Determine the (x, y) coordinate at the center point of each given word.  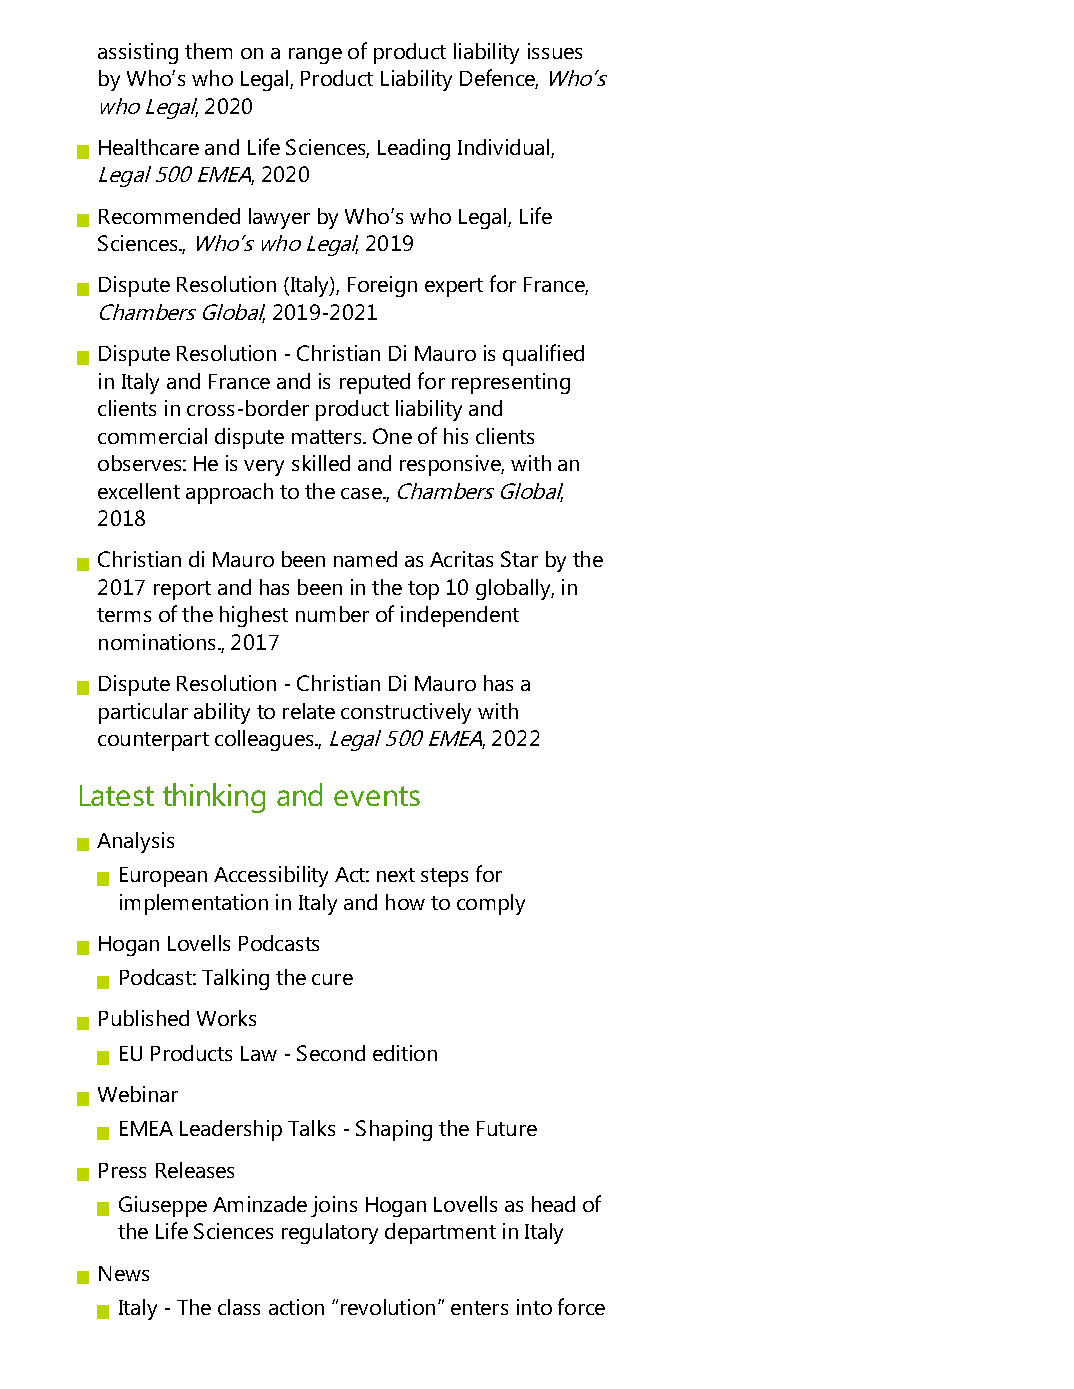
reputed (375, 383)
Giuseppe (163, 1206)
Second (331, 1053)
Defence (499, 79)
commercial (152, 436)
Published (144, 1018)
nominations (157, 642)
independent (460, 616)
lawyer (279, 218)
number (332, 614)
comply (491, 904)
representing (511, 383)
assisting (138, 53)
